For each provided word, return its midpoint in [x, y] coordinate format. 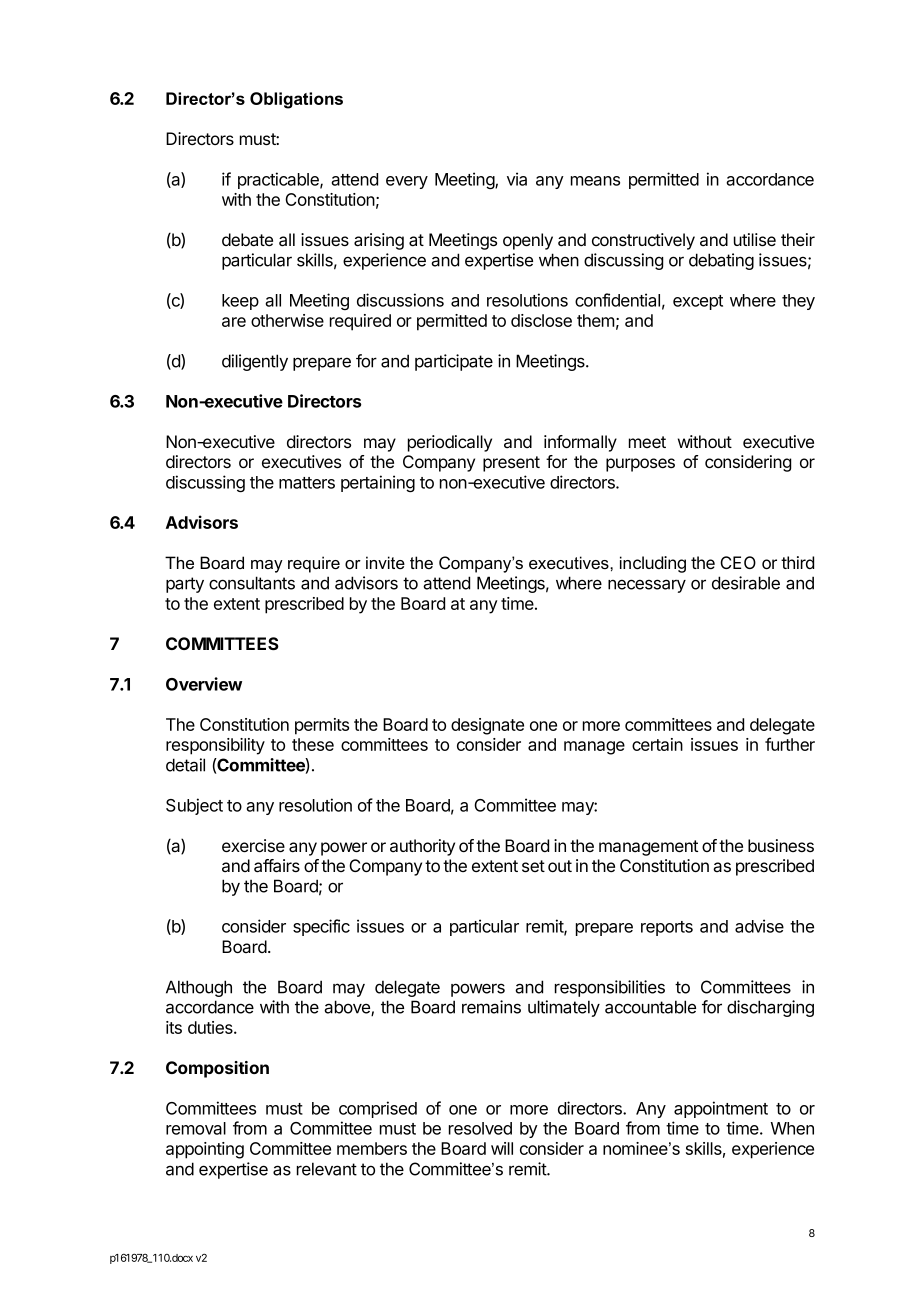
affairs [277, 866]
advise [759, 926]
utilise [755, 239]
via [517, 179]
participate [454, 362]
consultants [252, 583]
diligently [255, 362]
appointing [205, 1150]
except [698, 302]
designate [487, 726]
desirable [746, 583]
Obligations [296, 100]
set [533, 866]
